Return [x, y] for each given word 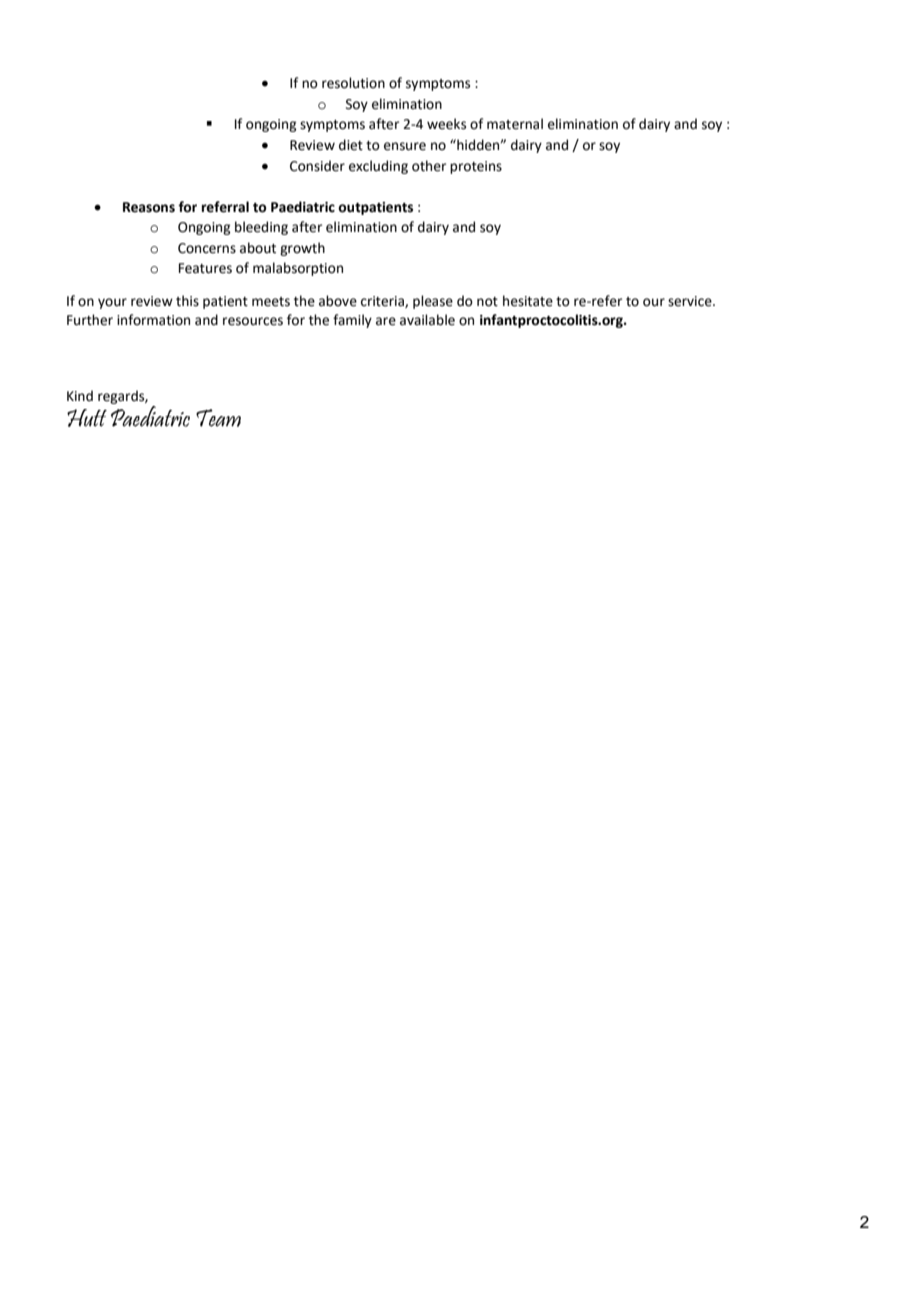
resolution [353, 83]
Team [218, 418]
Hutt [87, 418]
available [427, 320]
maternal [515, 124]
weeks [446, 124]
